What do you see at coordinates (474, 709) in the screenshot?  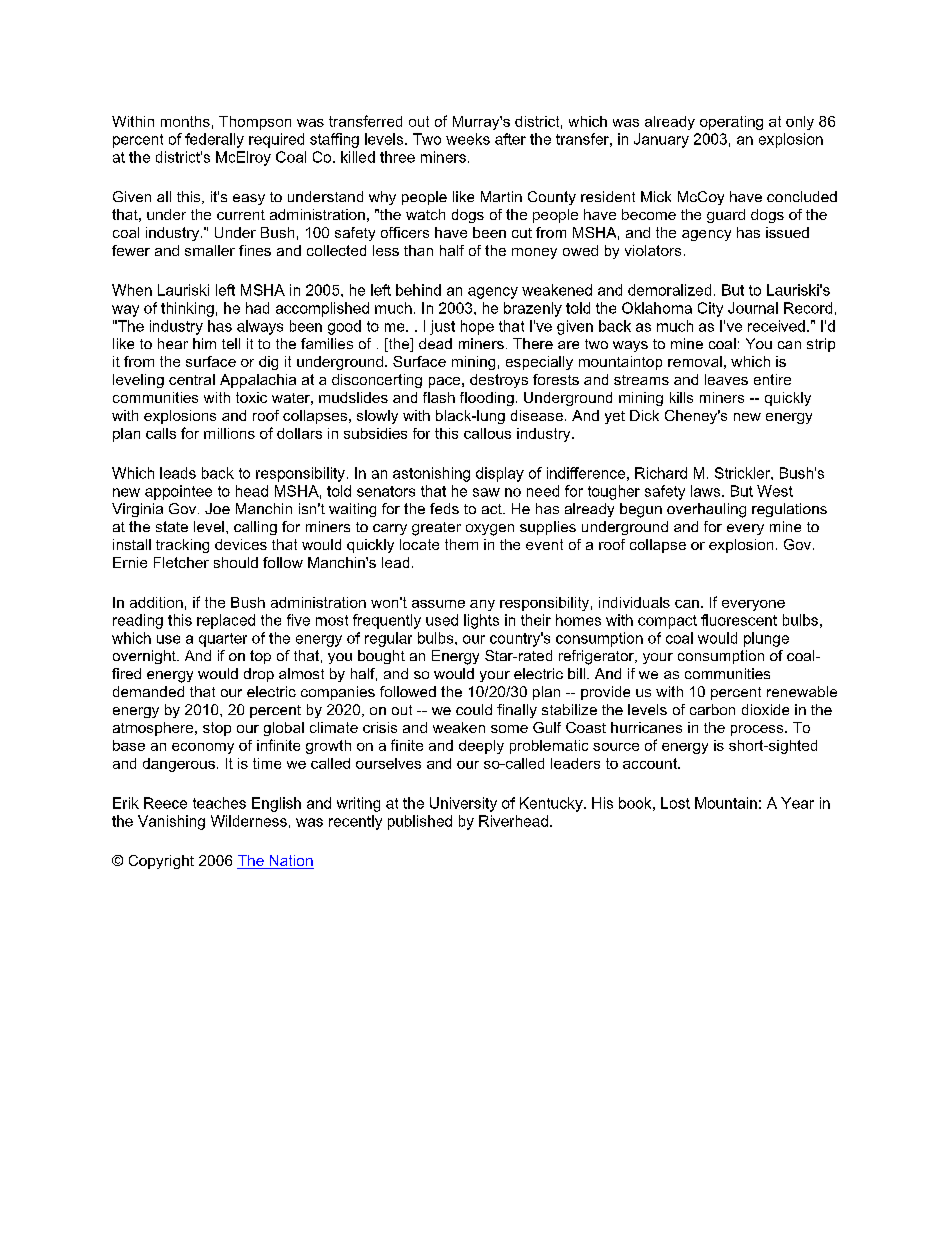 I see `could` at bounding box center [474, 709].
